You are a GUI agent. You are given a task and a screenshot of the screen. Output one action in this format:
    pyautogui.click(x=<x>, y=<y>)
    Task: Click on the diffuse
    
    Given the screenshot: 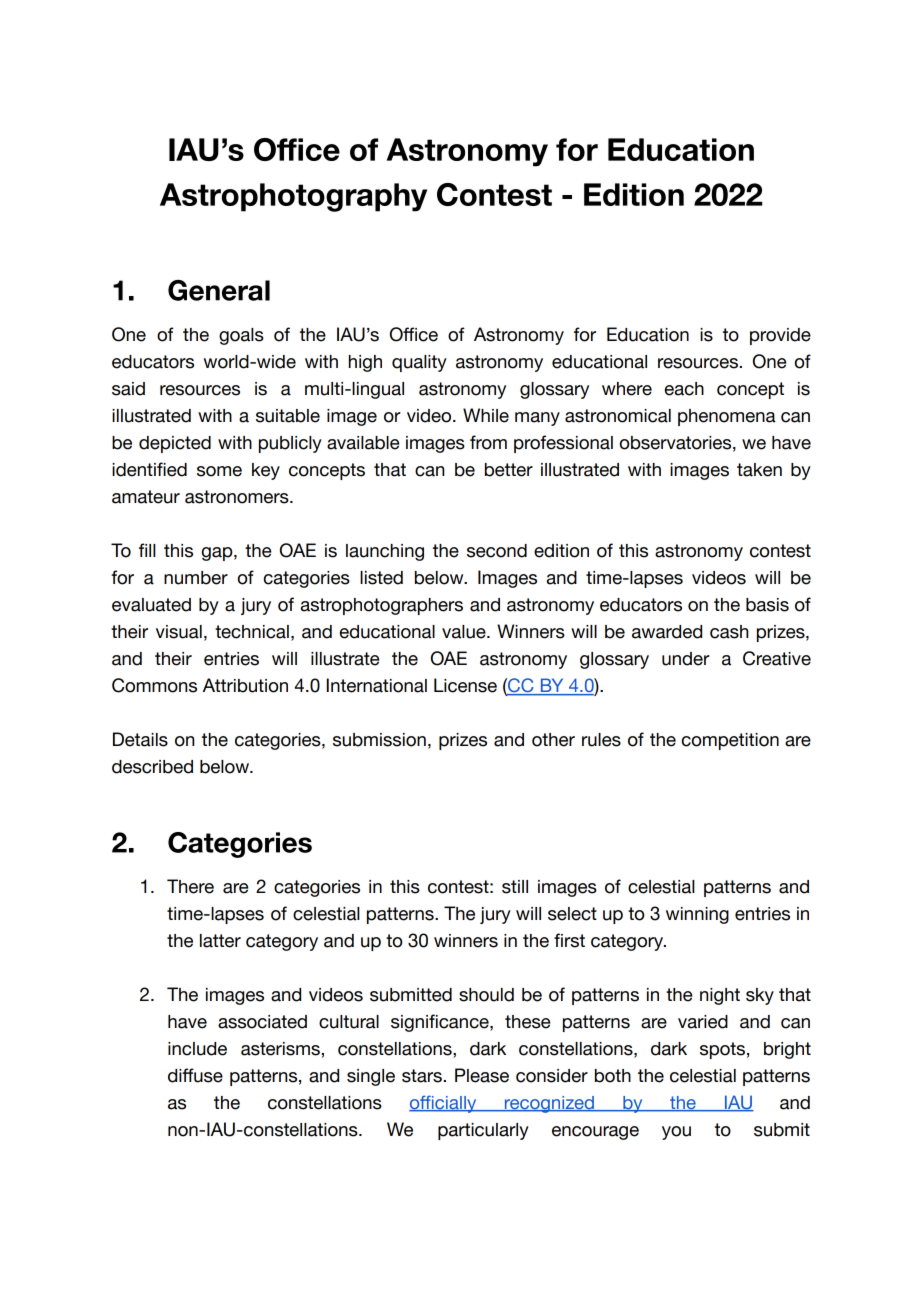 What is the action you would take?
    pyautogui.click(x=195, y=1075)
